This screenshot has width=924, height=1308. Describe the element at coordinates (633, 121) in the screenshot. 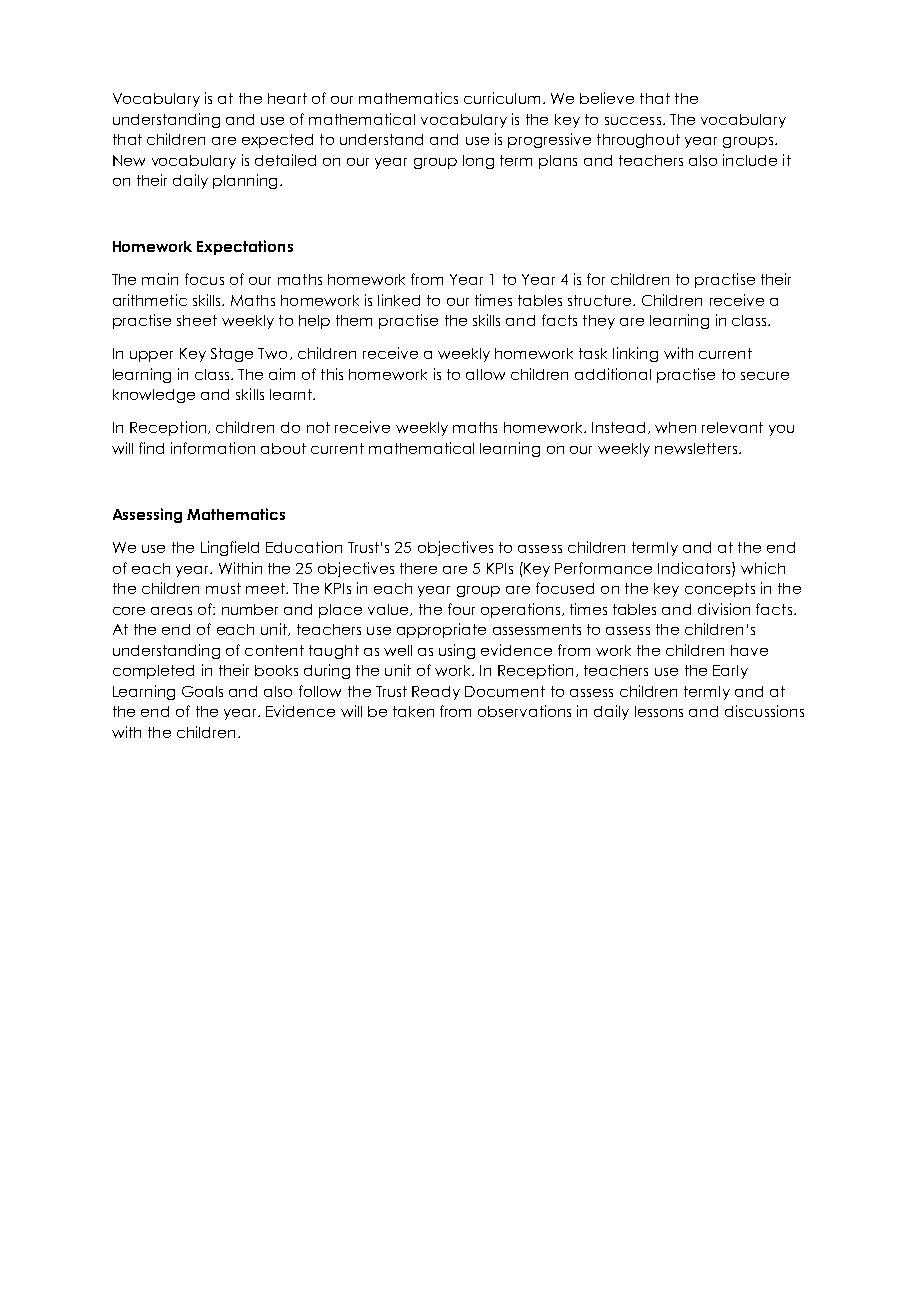

I see `success` at that location.
